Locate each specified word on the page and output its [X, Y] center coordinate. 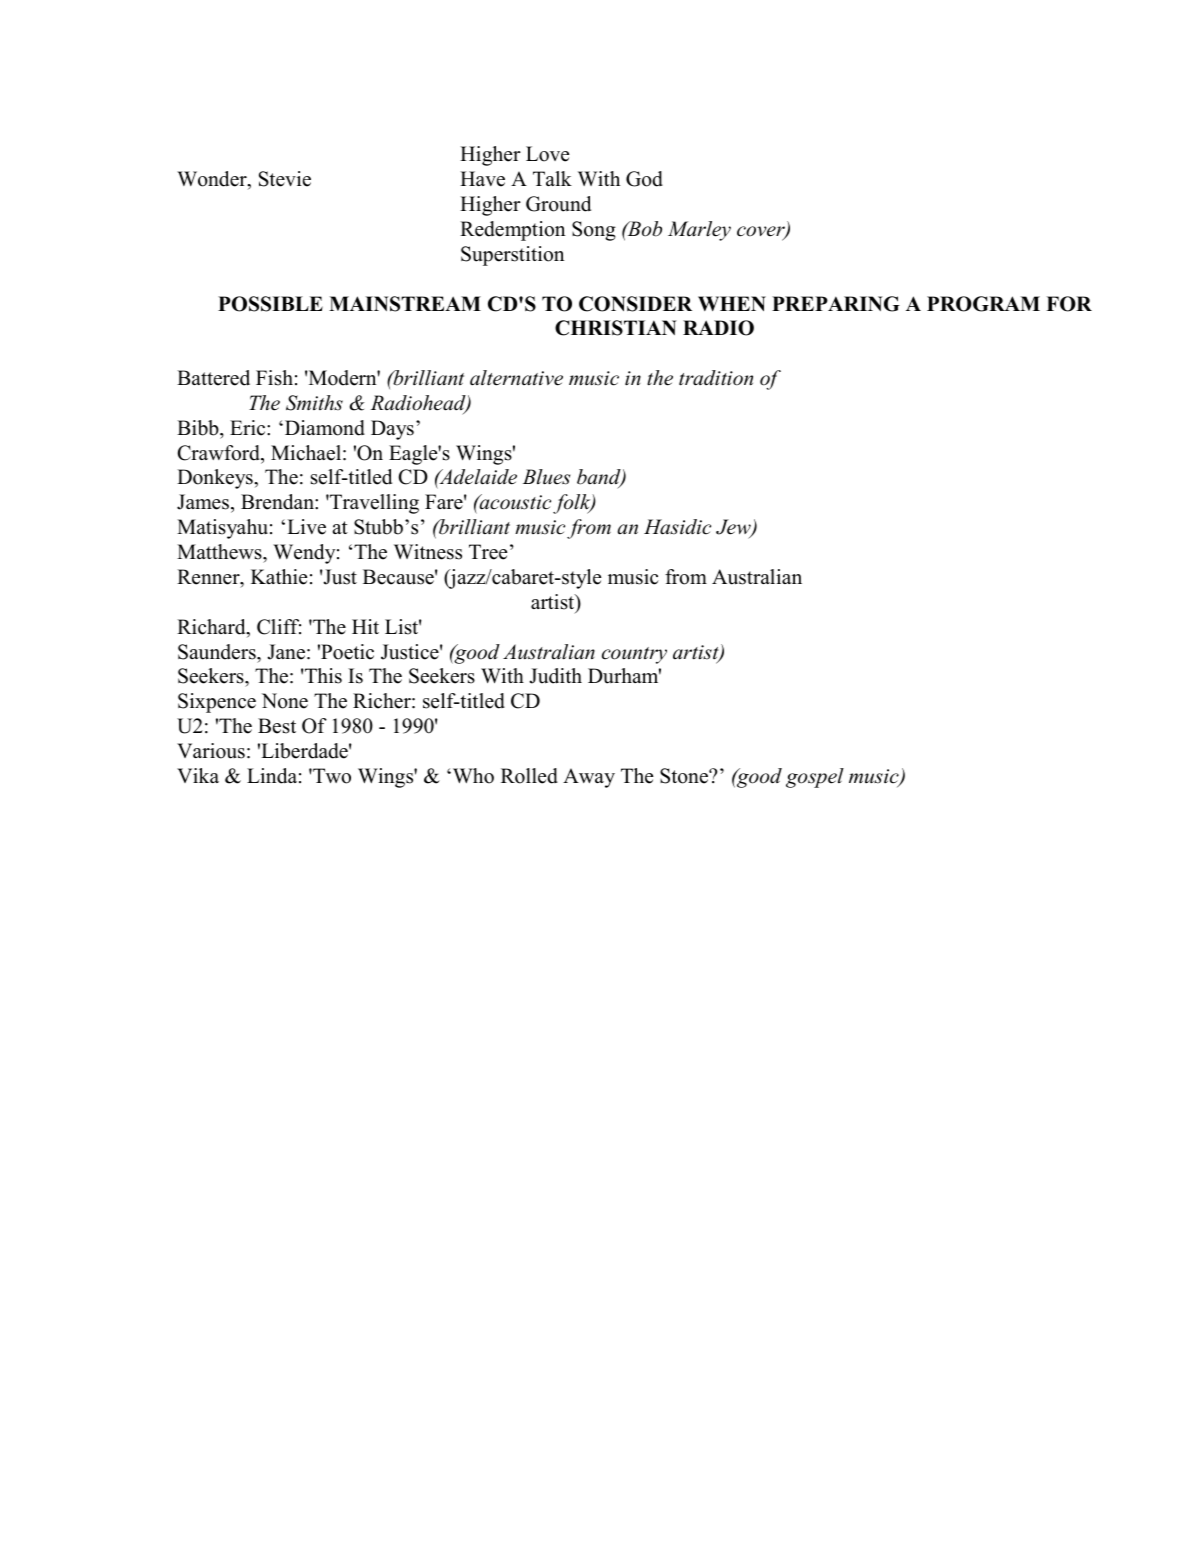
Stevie [285, 179]
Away [589, 778]
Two [331, 776]
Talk [552, 178]
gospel [815, 778]
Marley [699, 231]
